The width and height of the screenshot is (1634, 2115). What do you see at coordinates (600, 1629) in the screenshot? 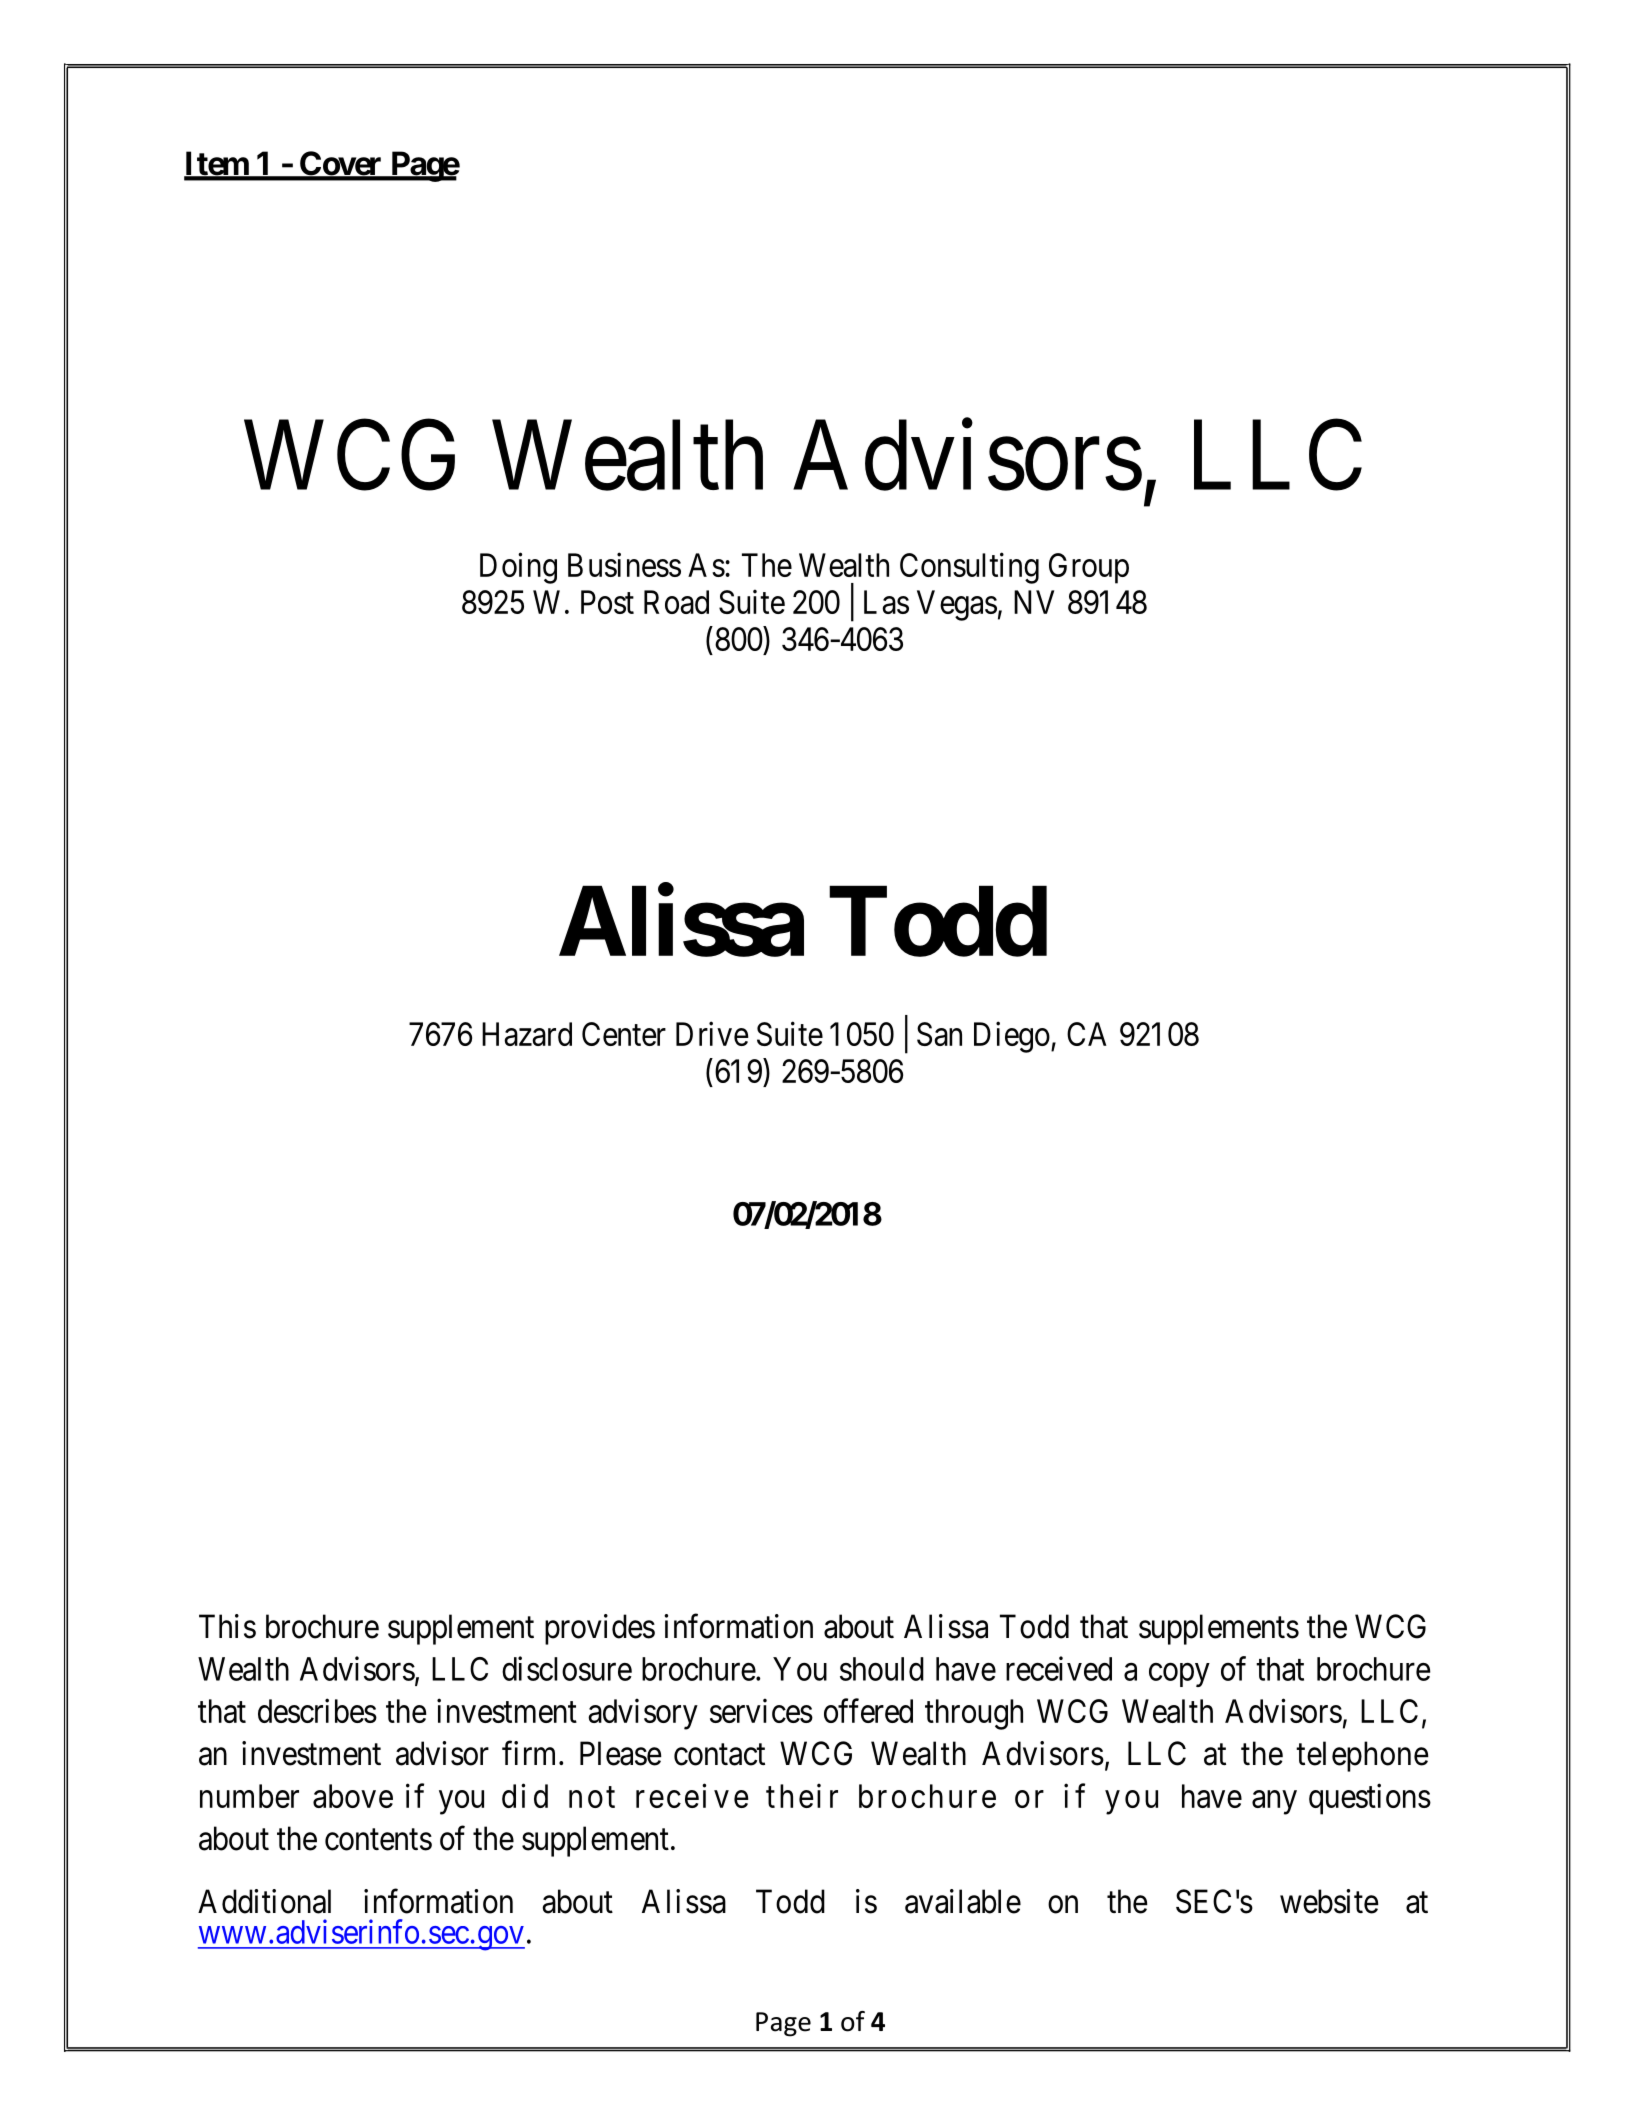
I see `provides` at bounding box center [600, 1629].
